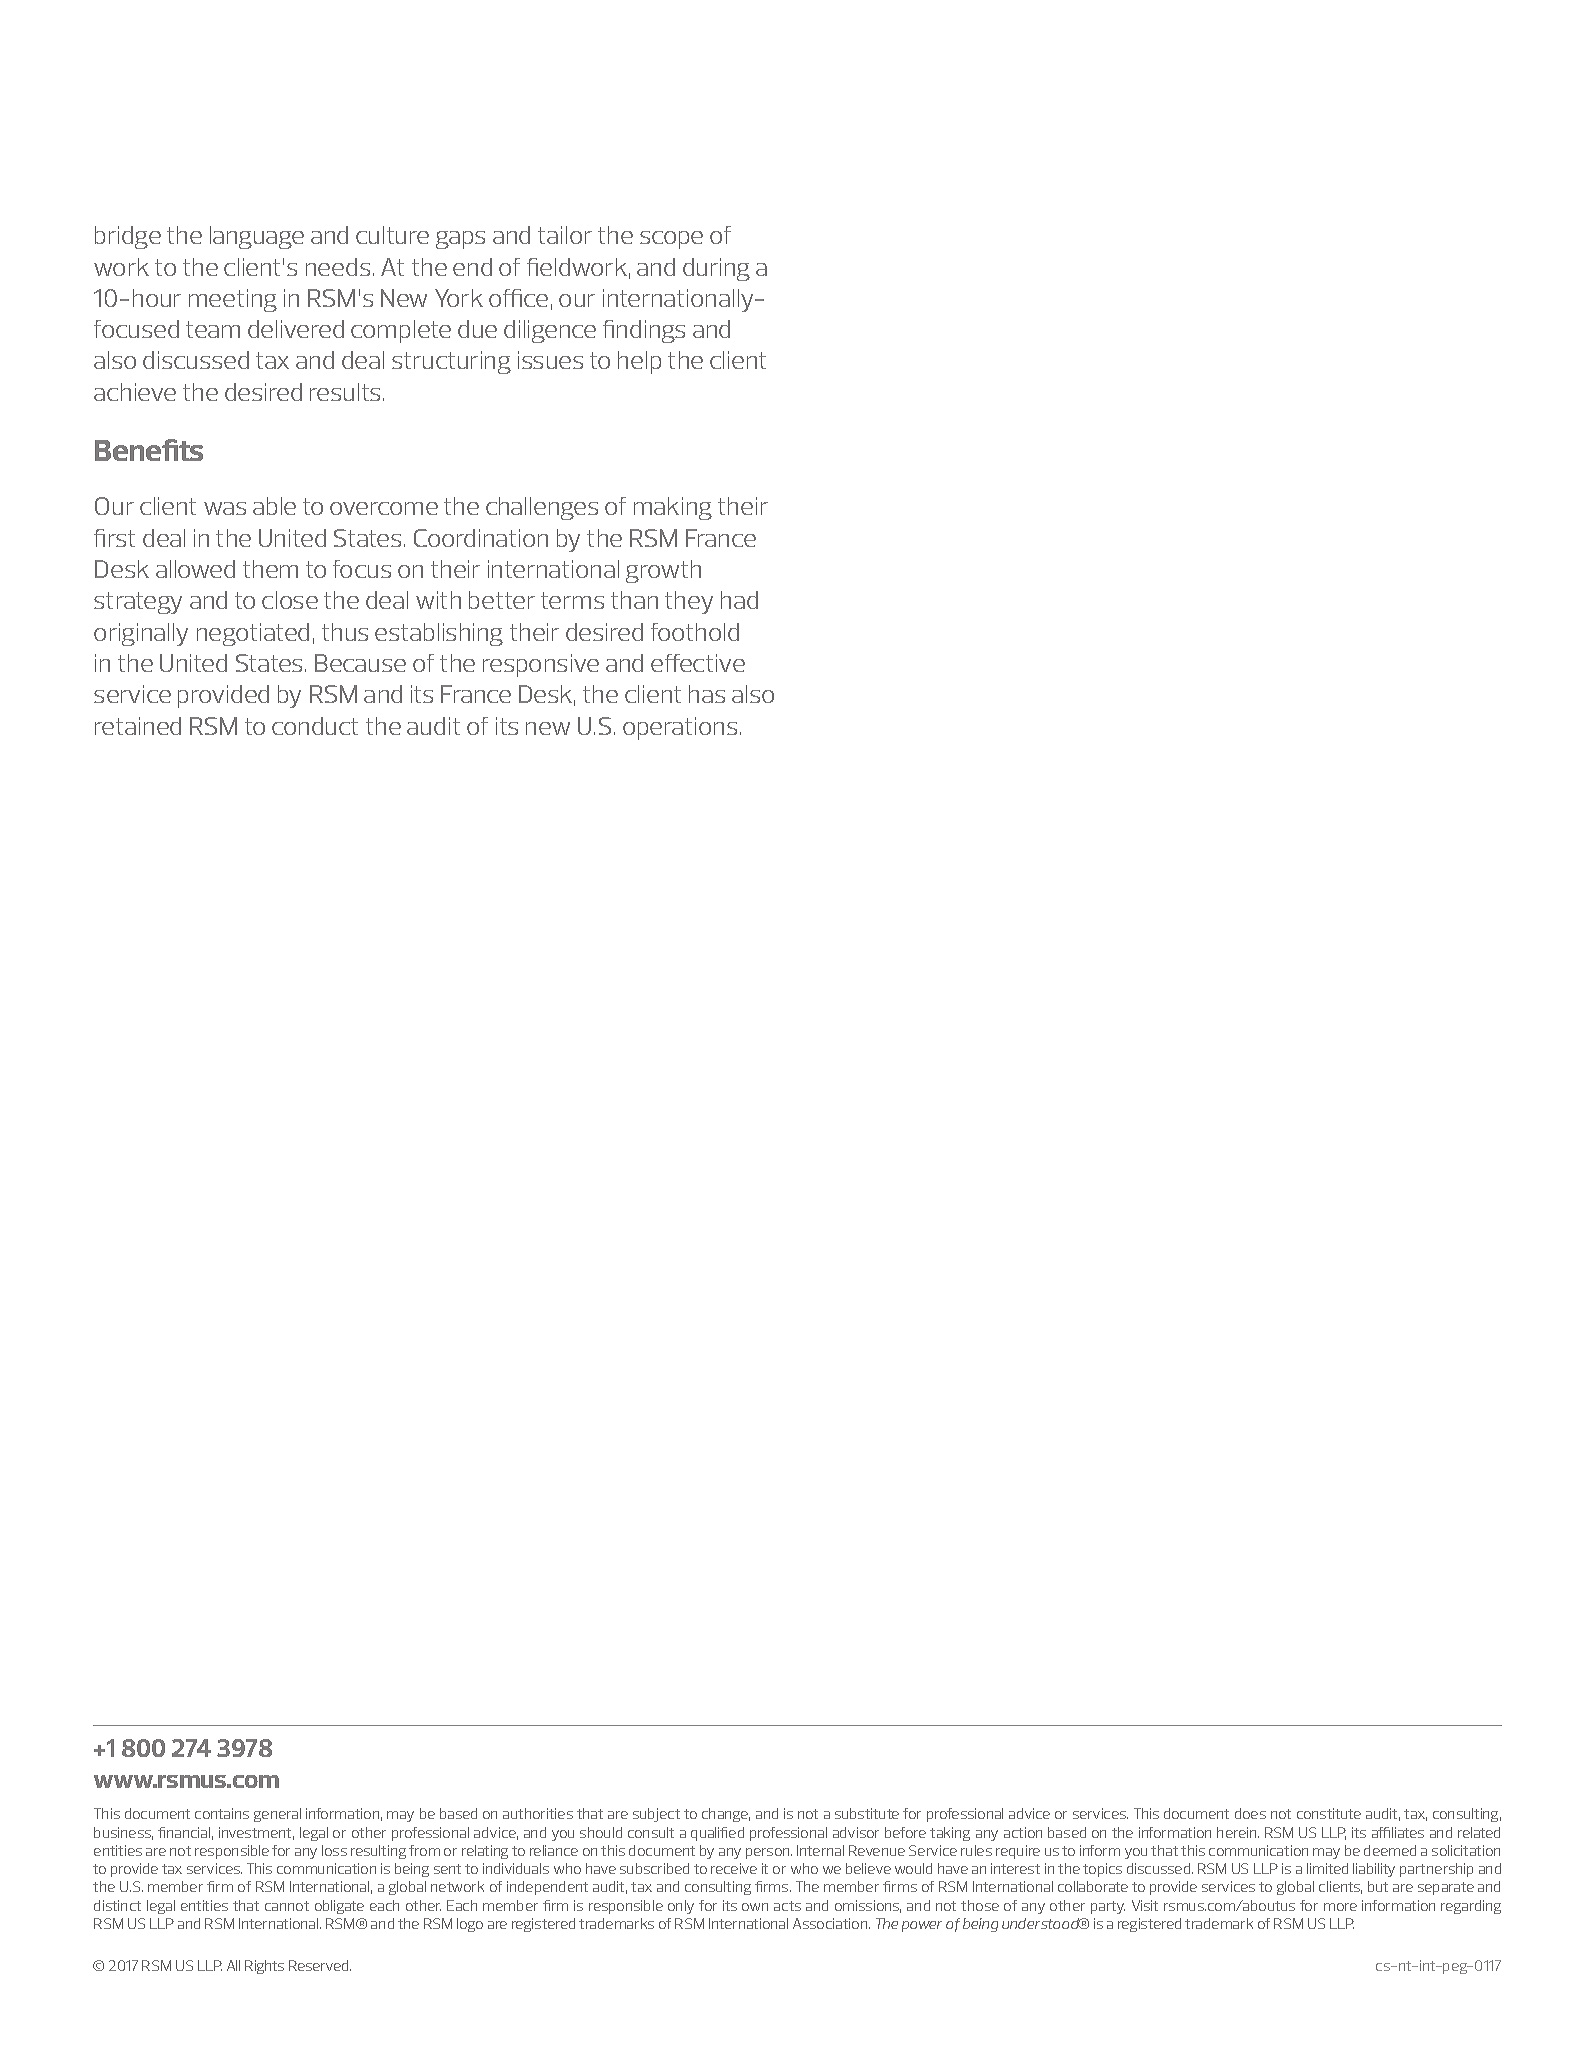 The height and width of the page is (2065, 1596). What do you see at coordinates (222, 1813) in the page?
I see `contains` at bounding box center [222, 1813].
